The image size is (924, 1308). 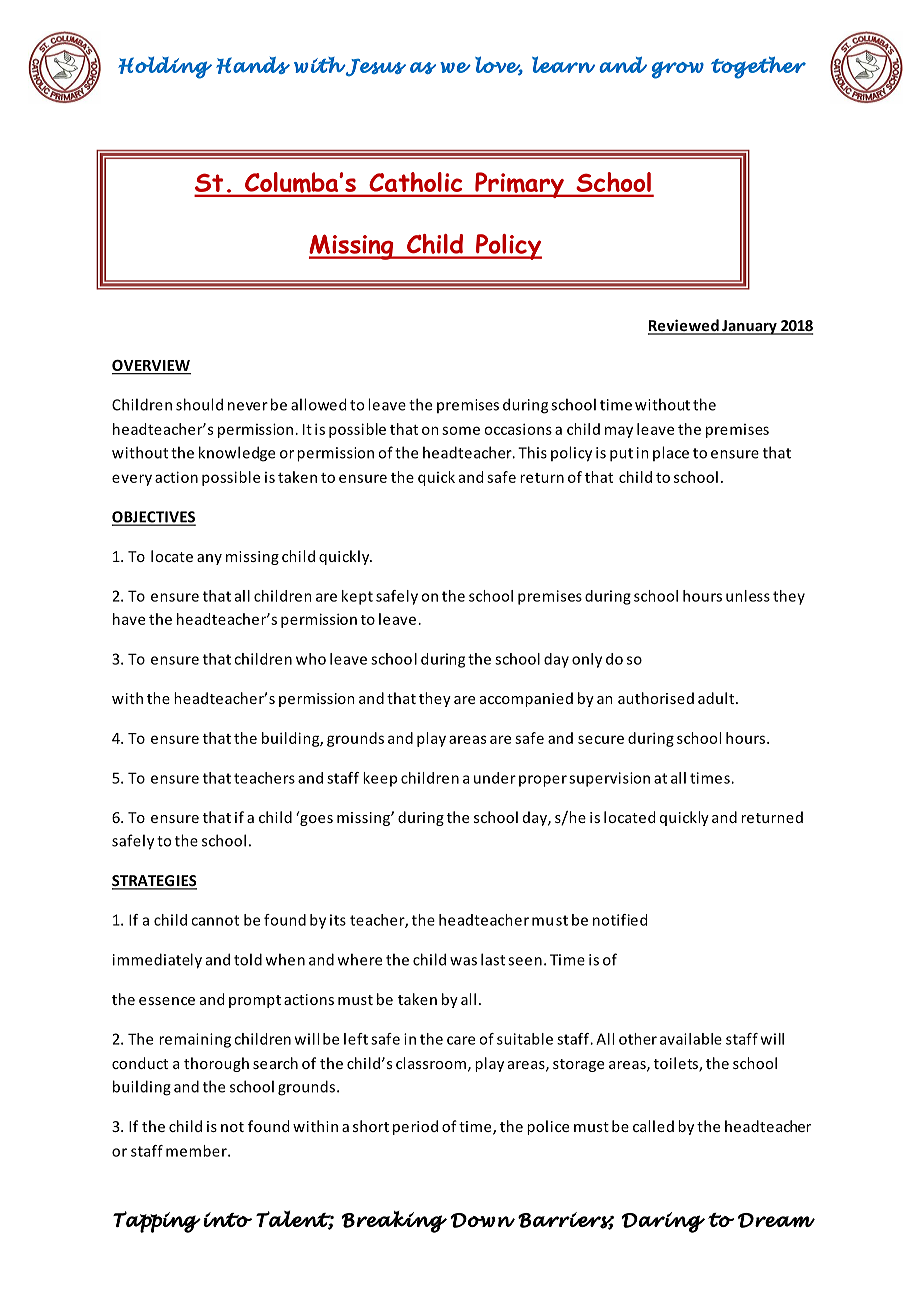 What do you see at coordinates (495, 778) in the document?
I see `under` at bounding box center [495, 778].
